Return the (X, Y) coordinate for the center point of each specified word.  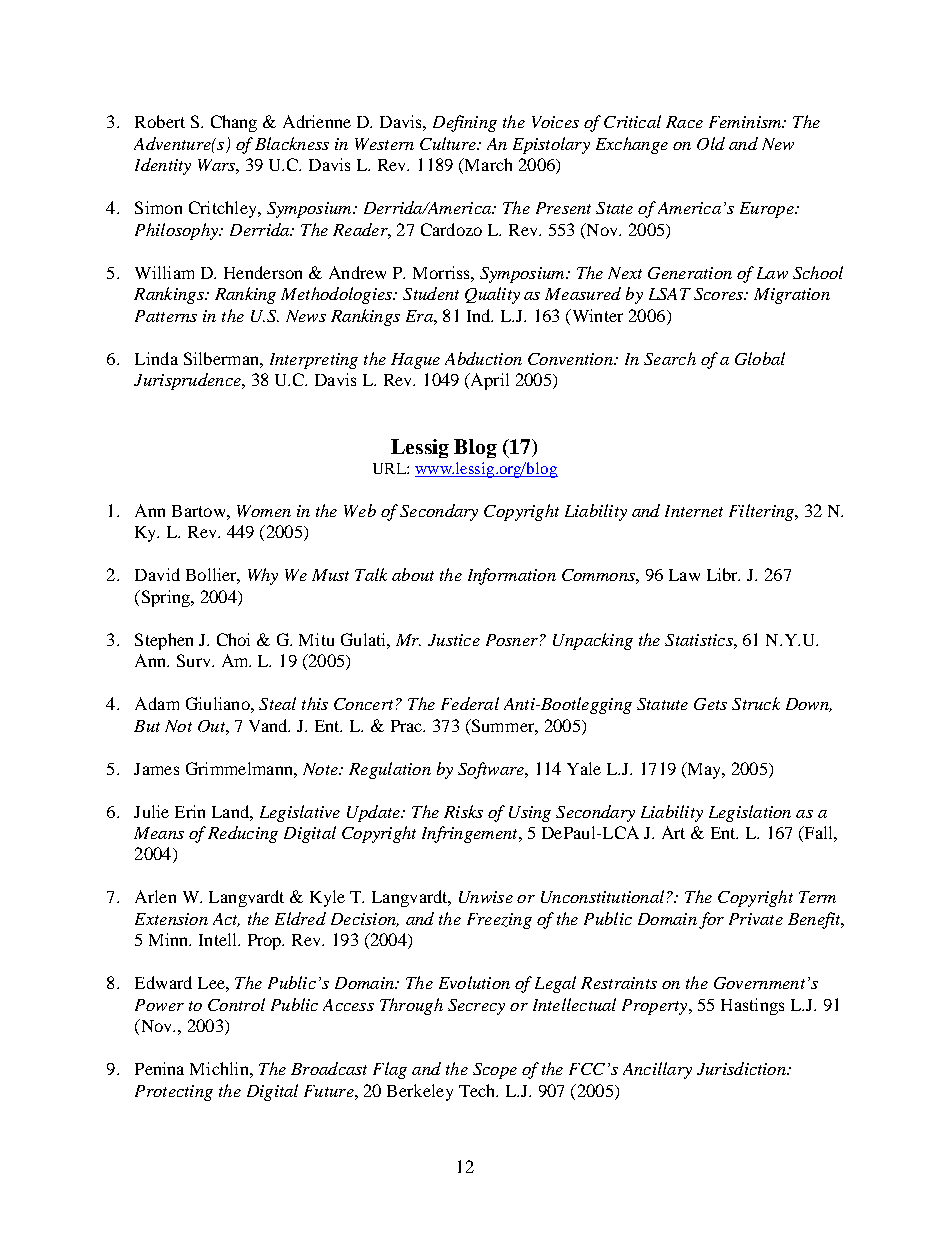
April (488, 381)
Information (512, 576)
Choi (233, 639)
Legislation (750, 813)
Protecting (174, 1093)
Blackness (292, 143)
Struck (756, 703)
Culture (449, 143)
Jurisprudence (188, 381)
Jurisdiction (742, 1068)
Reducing (243, 834)
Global (760, 358)
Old (711, 143)
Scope (495, 1071)
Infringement (471, 834)
